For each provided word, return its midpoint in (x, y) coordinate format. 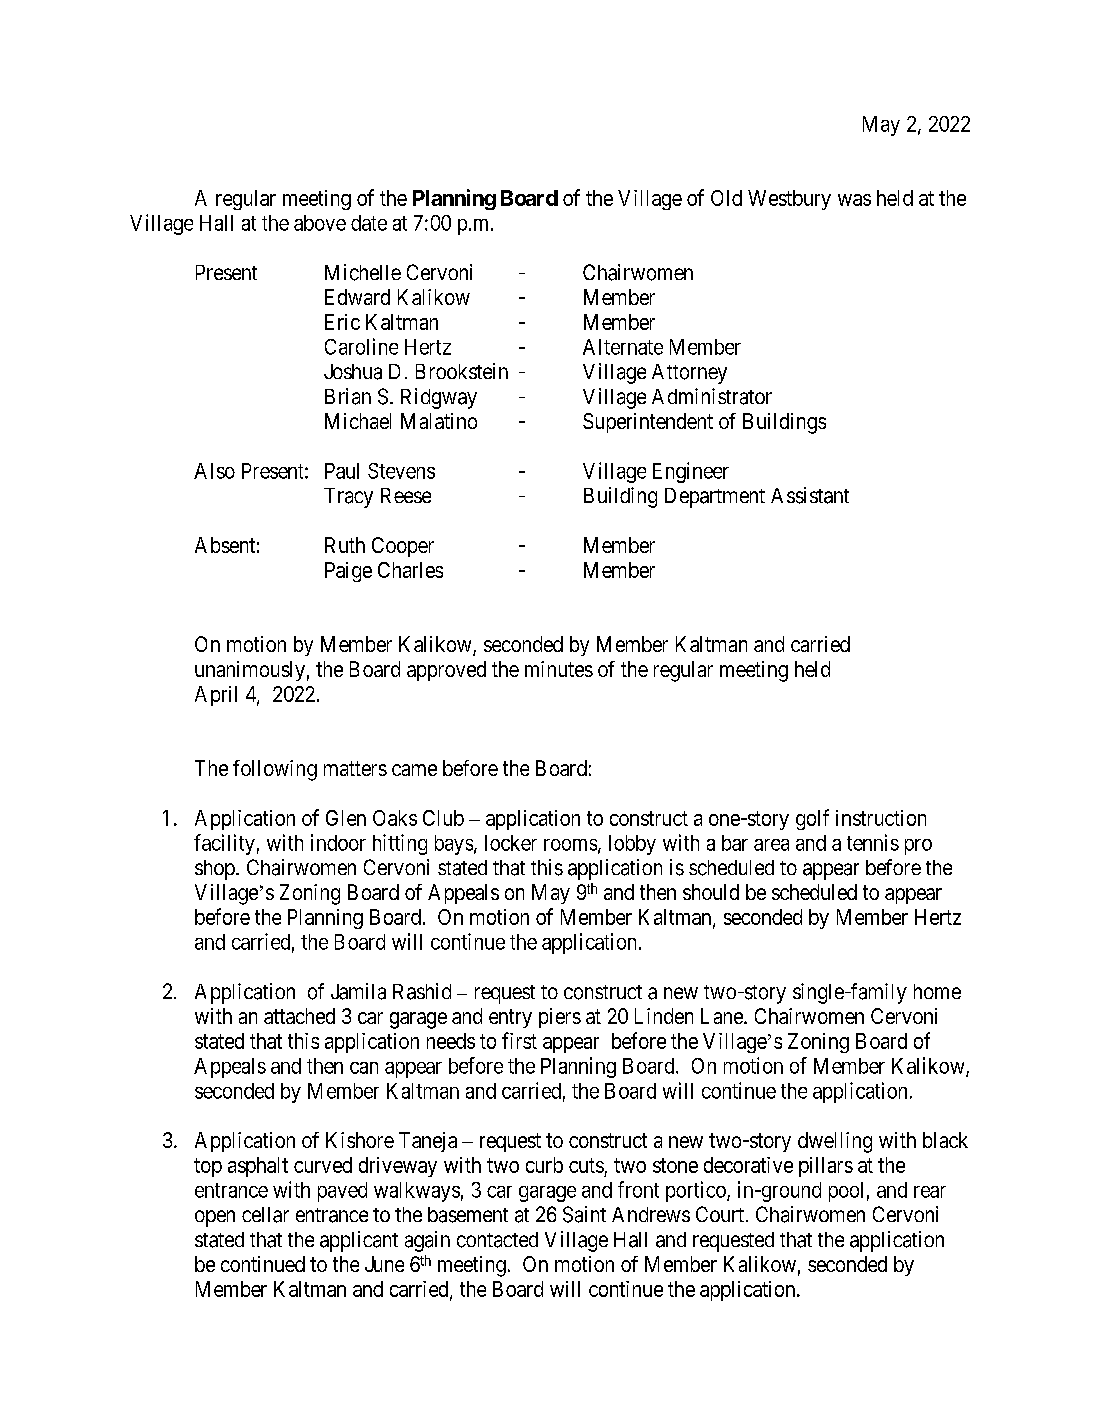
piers (560, 1018)
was (854, 200)
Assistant (810, 495)
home (937, 991)
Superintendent (648, 423)
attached (299, 1016)
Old (726, 198)
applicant (359, 1241)
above (320, 223)
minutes (559, 669)
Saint (584, 1214)
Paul (342, 471)
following (275, 770)
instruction (881, 818)
